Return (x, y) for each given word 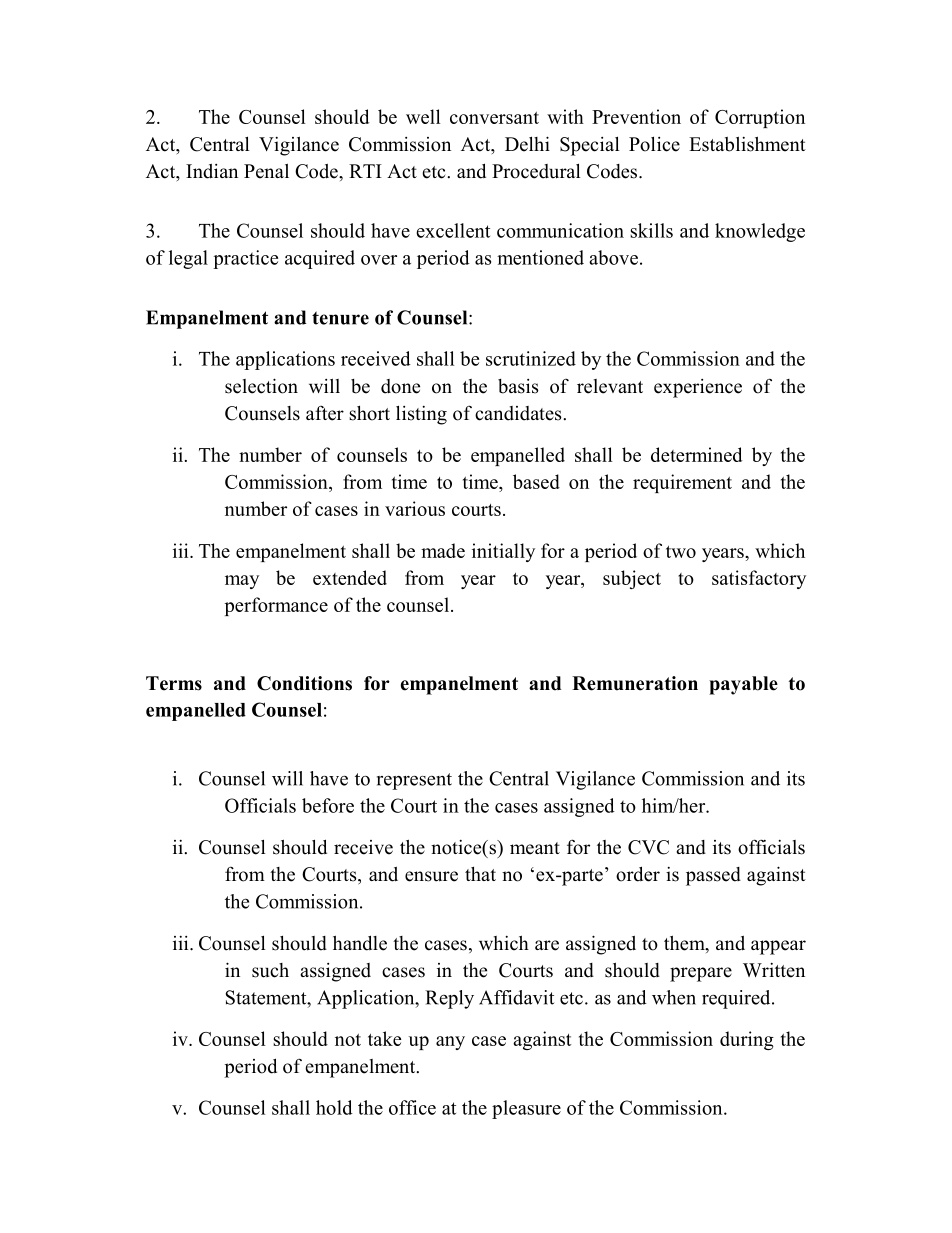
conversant (494, 118)
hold (334, 1107)
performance (276, 606)
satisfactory (759, 579)
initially (503, 552)
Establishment (747, 144)
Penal (266, 171)
